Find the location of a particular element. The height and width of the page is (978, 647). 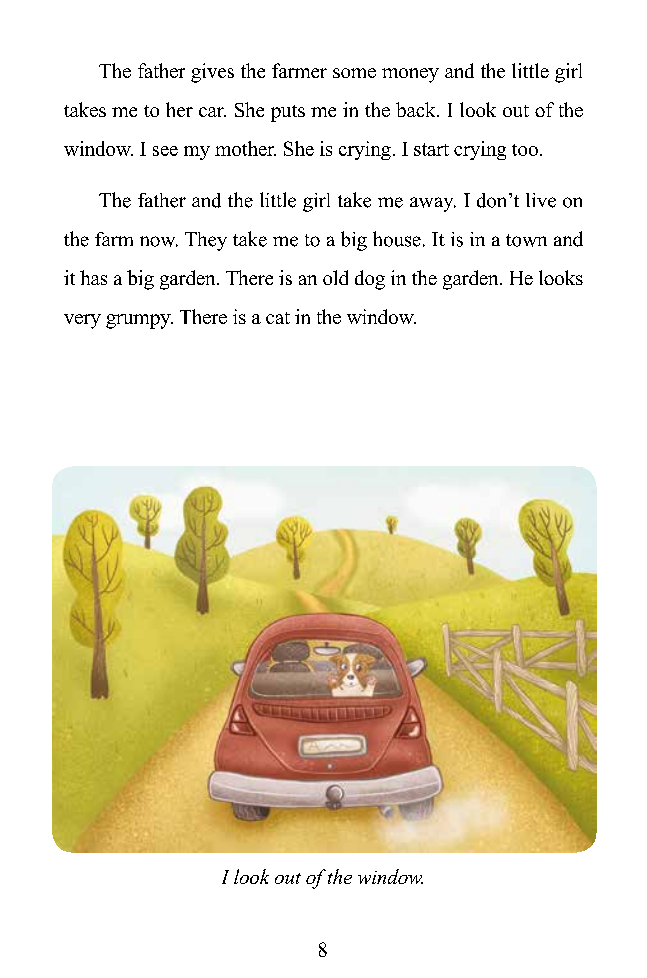

gives is located at coordinates (212, 73).
